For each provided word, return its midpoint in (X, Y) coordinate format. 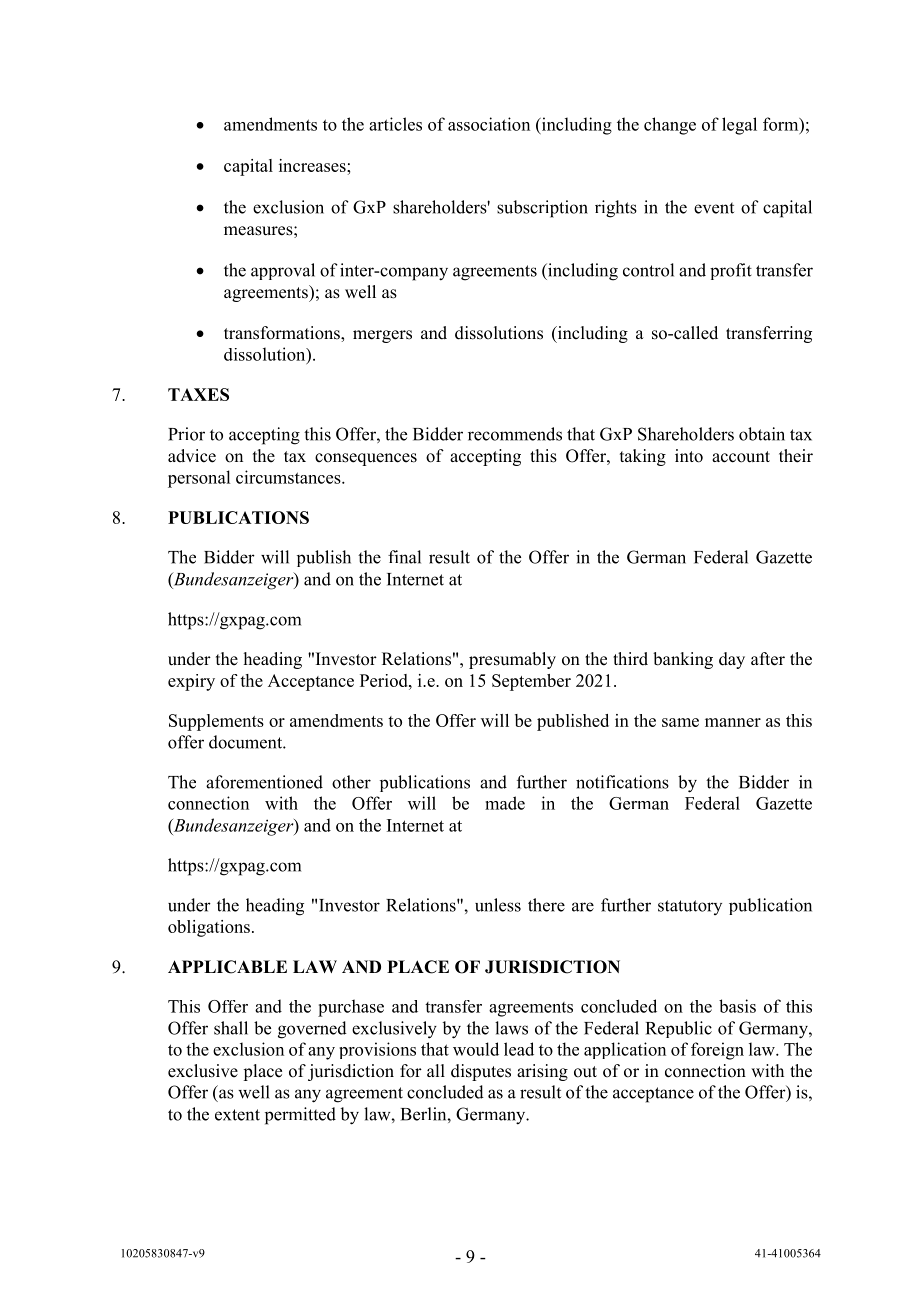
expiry (191, 682)
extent (237, 1115)
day (732, 660)
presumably (512, 660)
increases (313, 165)
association (489, 124)
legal (739, 126)
